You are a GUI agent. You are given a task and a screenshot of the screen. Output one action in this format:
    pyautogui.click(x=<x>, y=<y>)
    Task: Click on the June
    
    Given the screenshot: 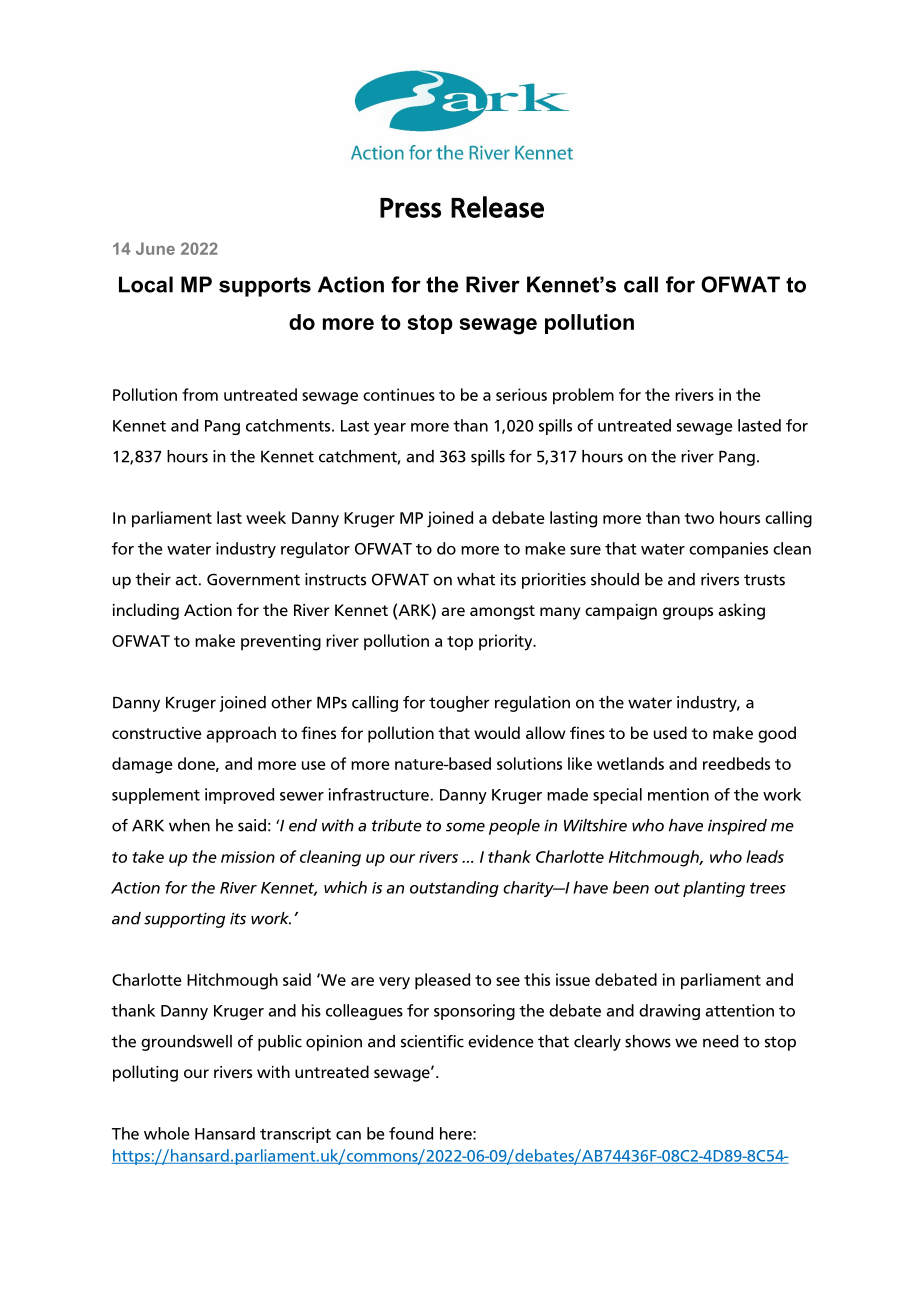 What is the action you would take?
    pyautogui.click(x=155, y=248)
